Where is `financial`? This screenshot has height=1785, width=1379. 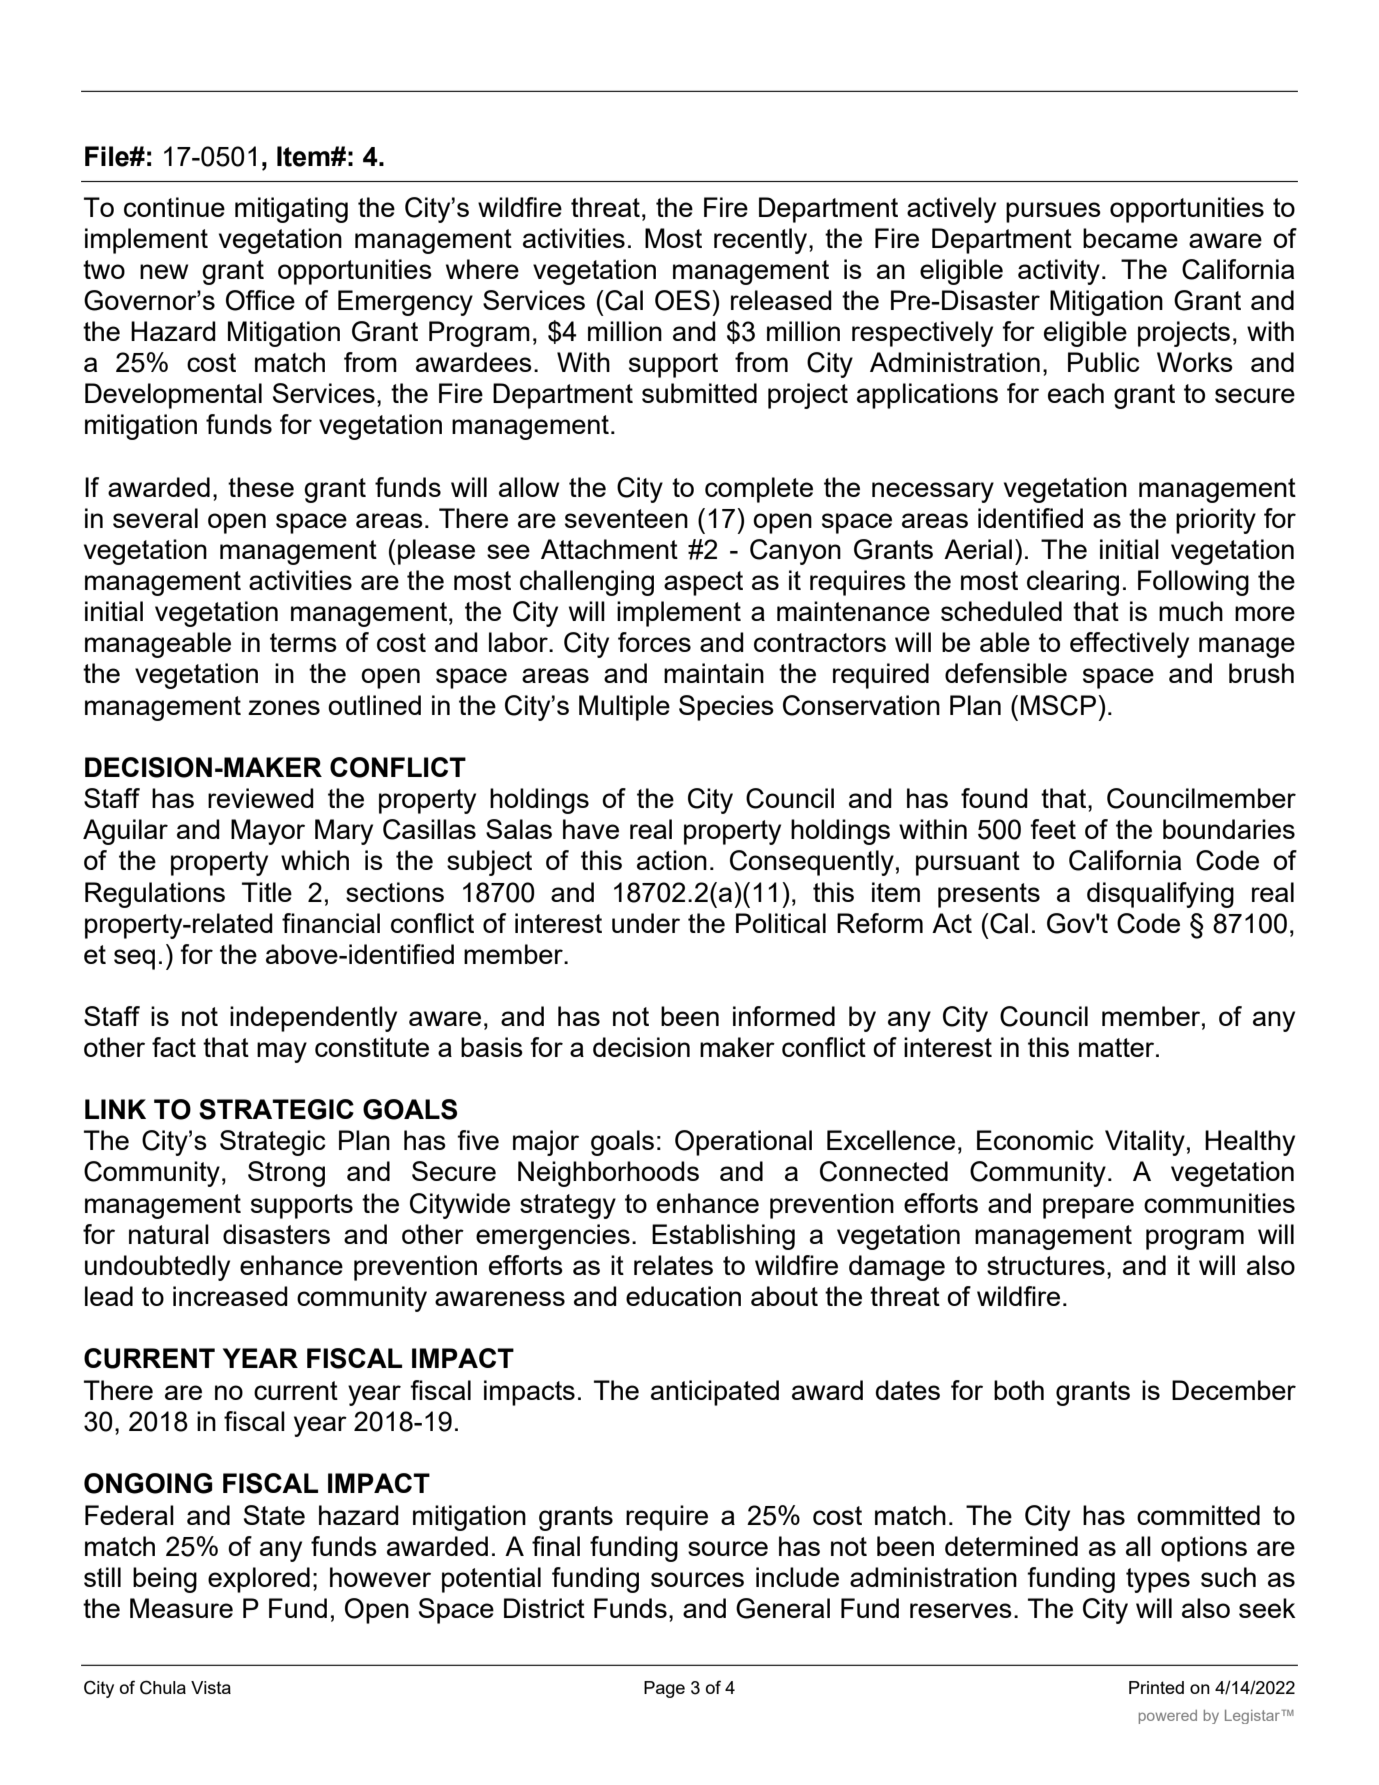
financial is located at coordinates (331, 923).
